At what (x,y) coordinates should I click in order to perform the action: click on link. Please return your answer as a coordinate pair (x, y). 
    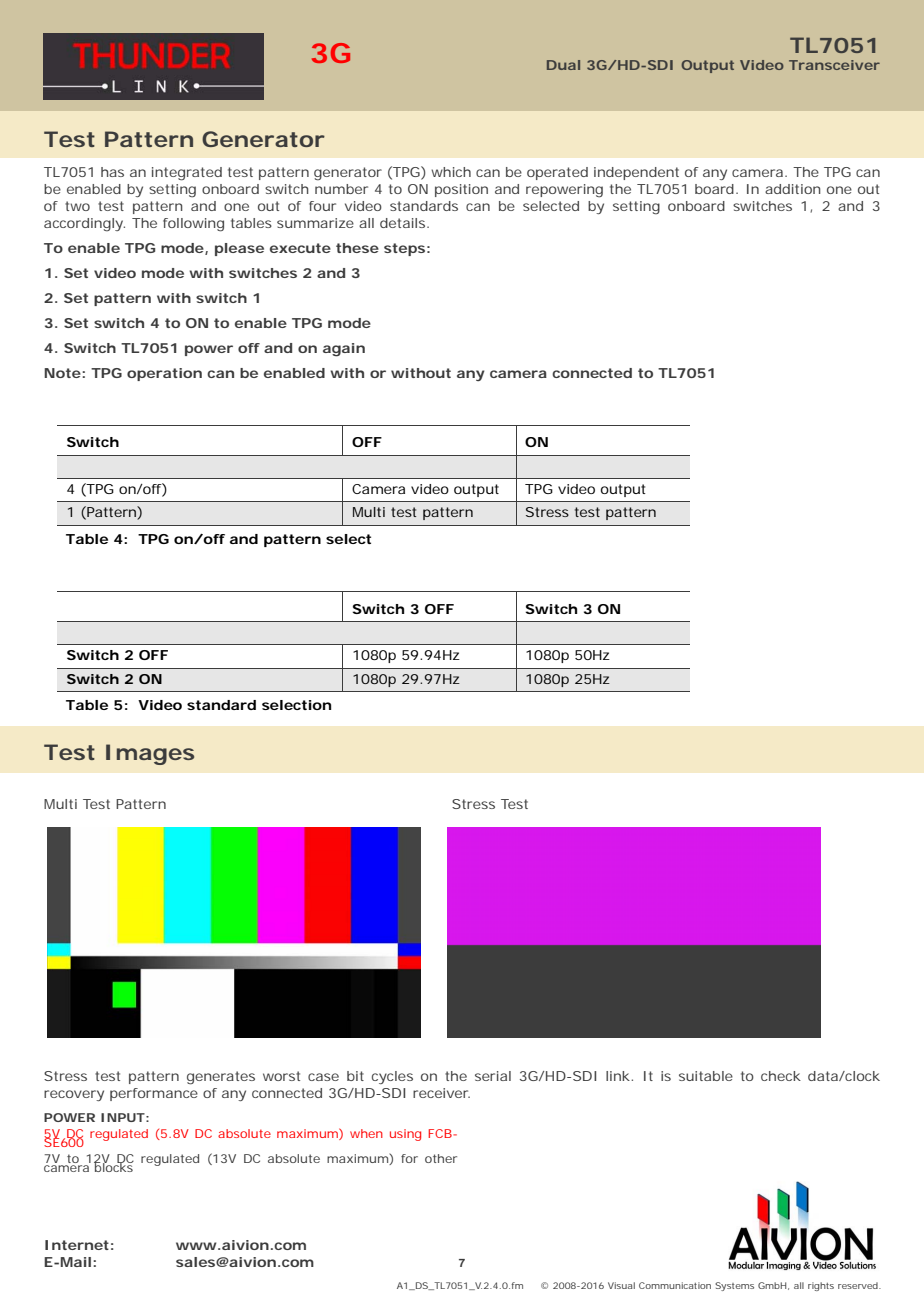
    Looking at the image, I should click on (619, 1076).
